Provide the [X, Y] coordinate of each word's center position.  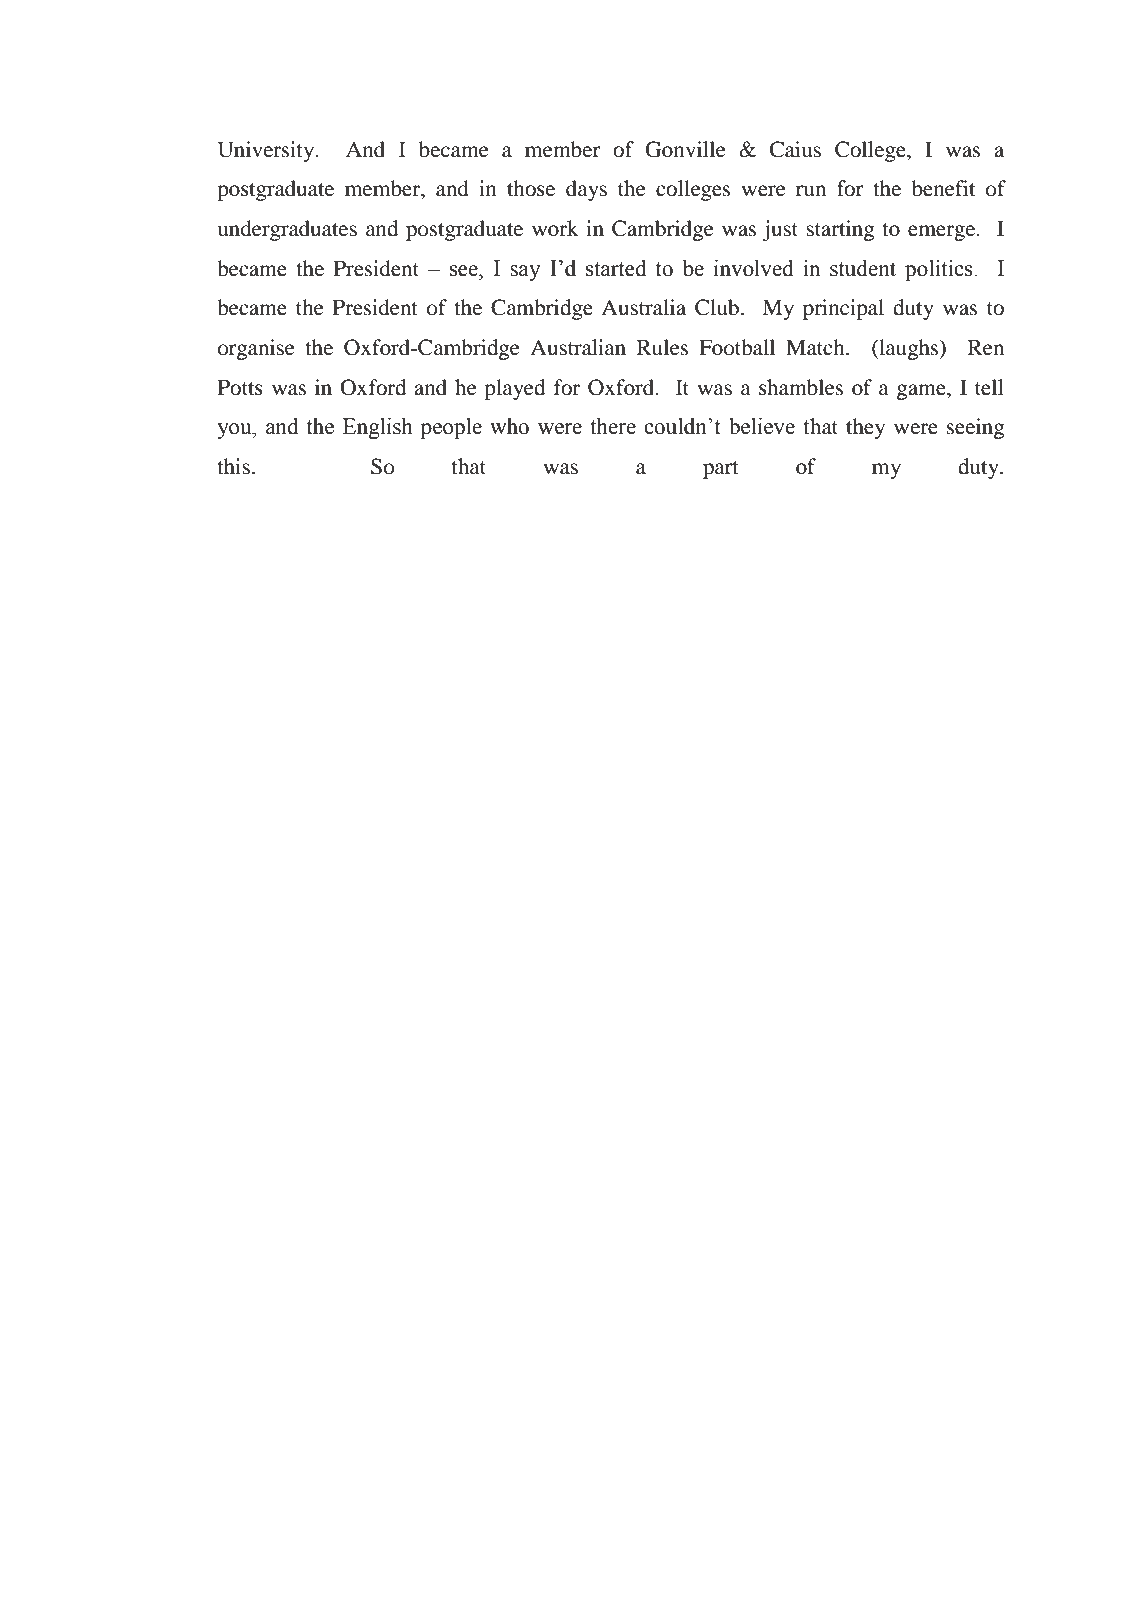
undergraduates [287, 230]
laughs [909, 349]
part [721, 470]
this [233, 466]
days [586, 190]
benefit [944, 188]
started [616, 268]
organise [256, 349]
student [863, 268]
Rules [662, 347]
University [267, 151]
